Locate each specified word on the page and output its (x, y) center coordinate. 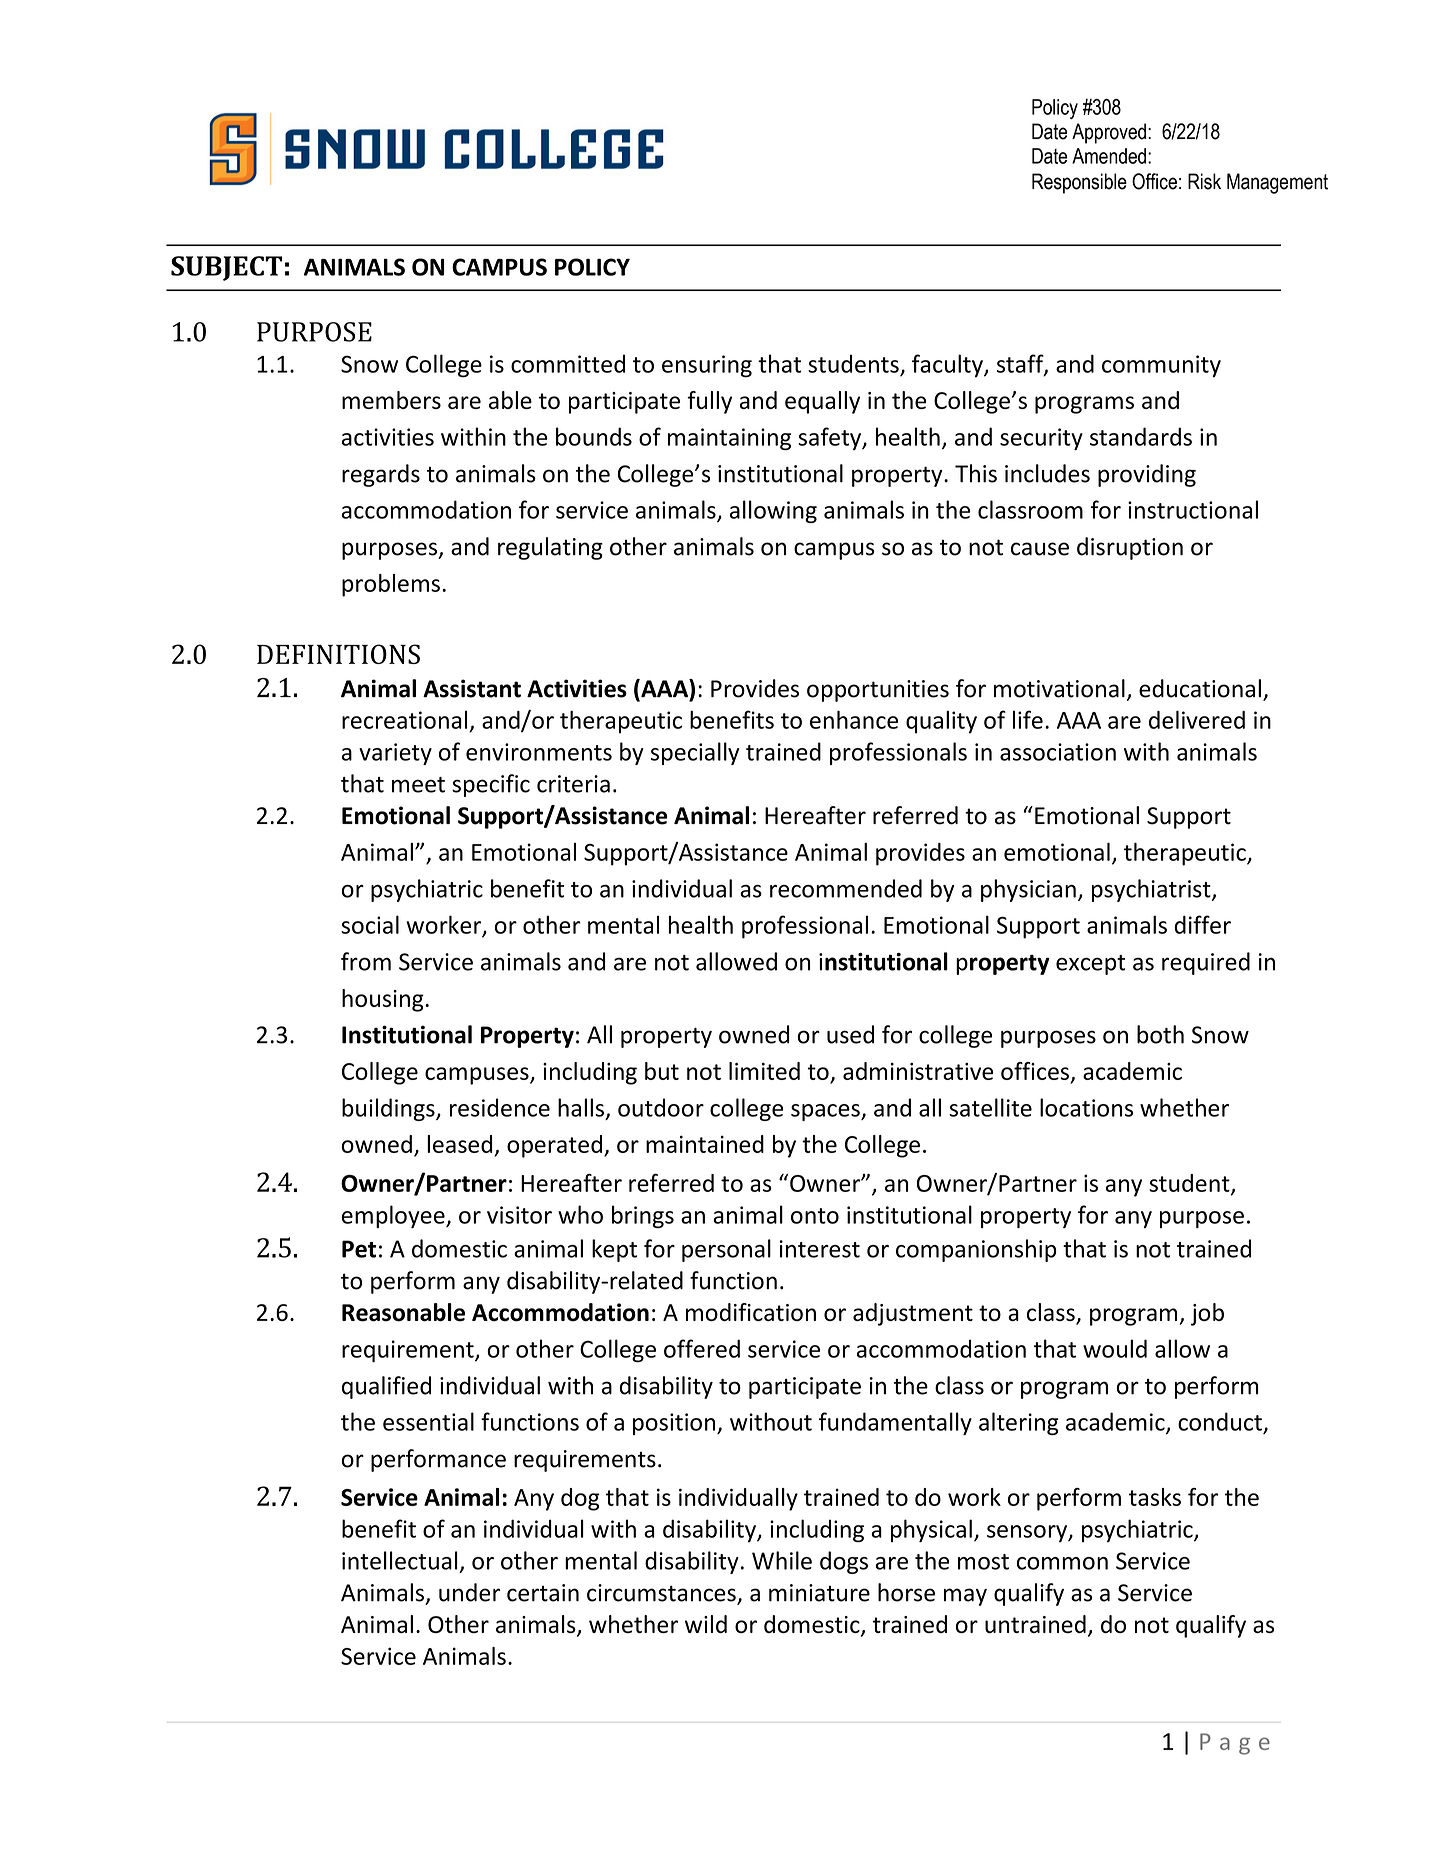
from (366, 961)
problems (391, 585)
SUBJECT (226, 268)
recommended (846, 888)
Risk (1204, 181)
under (469, 1592)
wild (706, 1624)
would (1115, 1348)
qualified (386, 1387)
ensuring (707, 366)
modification (751, 1312)
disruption (1130, 548)
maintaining (729, 439)
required (1206, 963)
